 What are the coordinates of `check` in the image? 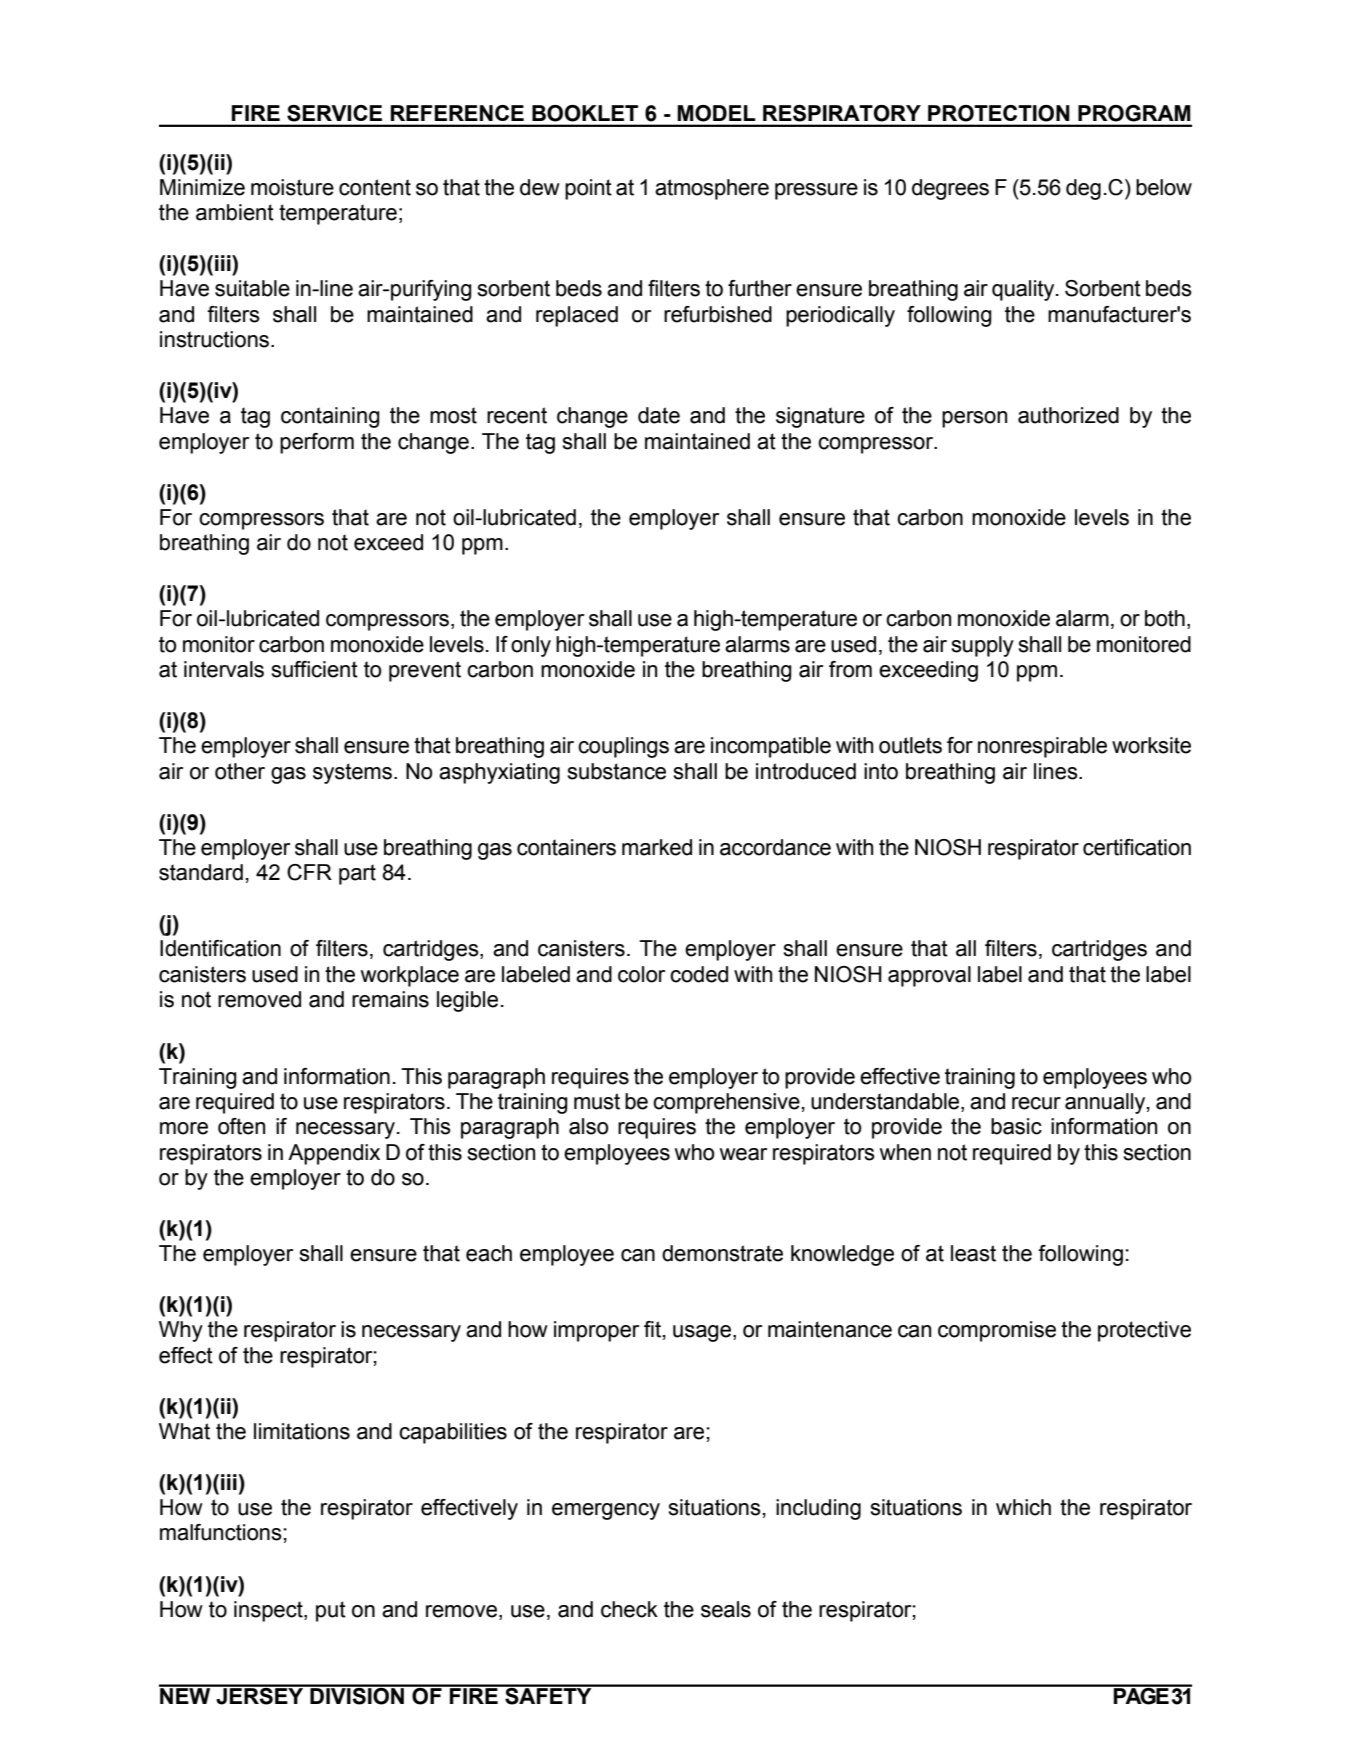 It's located at (629, 1609).
